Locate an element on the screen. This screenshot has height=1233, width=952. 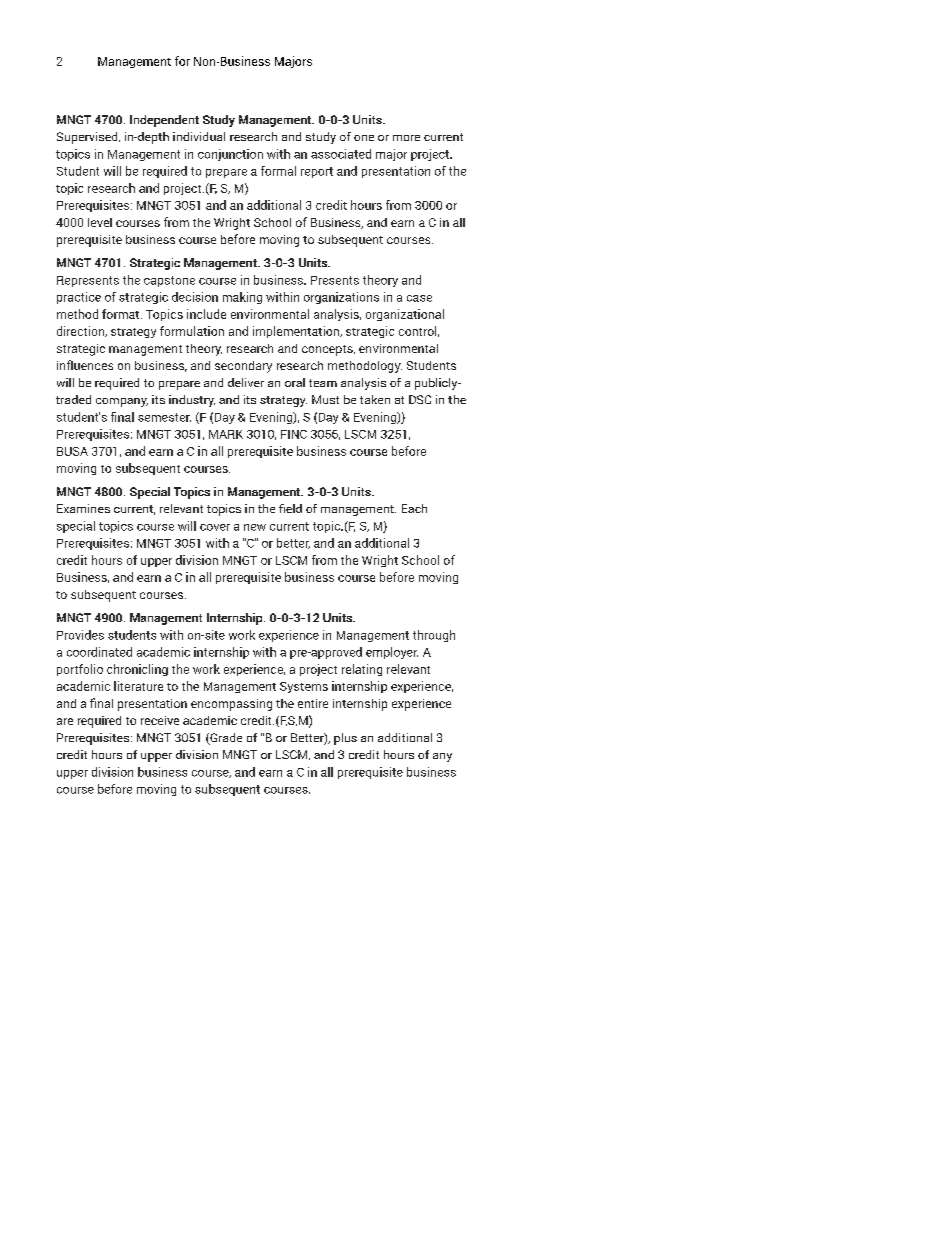
new is located at coordinates (255, 527).
